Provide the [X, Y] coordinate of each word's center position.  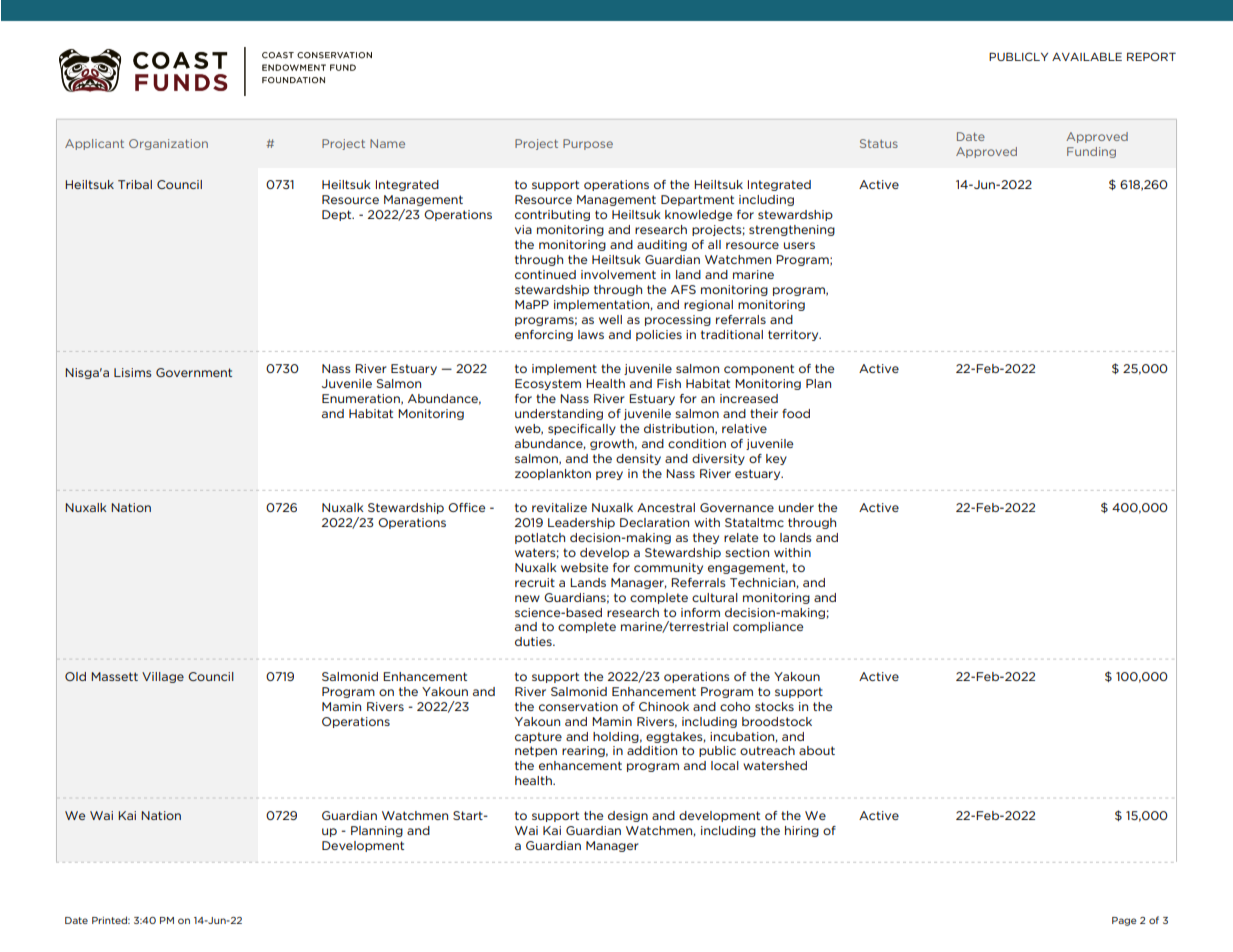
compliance [768, 627]
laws [591, 334]
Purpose [588, 144]
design [628, 816]
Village [163, 677]
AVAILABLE [1087, 56]
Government [194, 372]
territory [794, 335]
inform [700, 612]
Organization [168, 144]
